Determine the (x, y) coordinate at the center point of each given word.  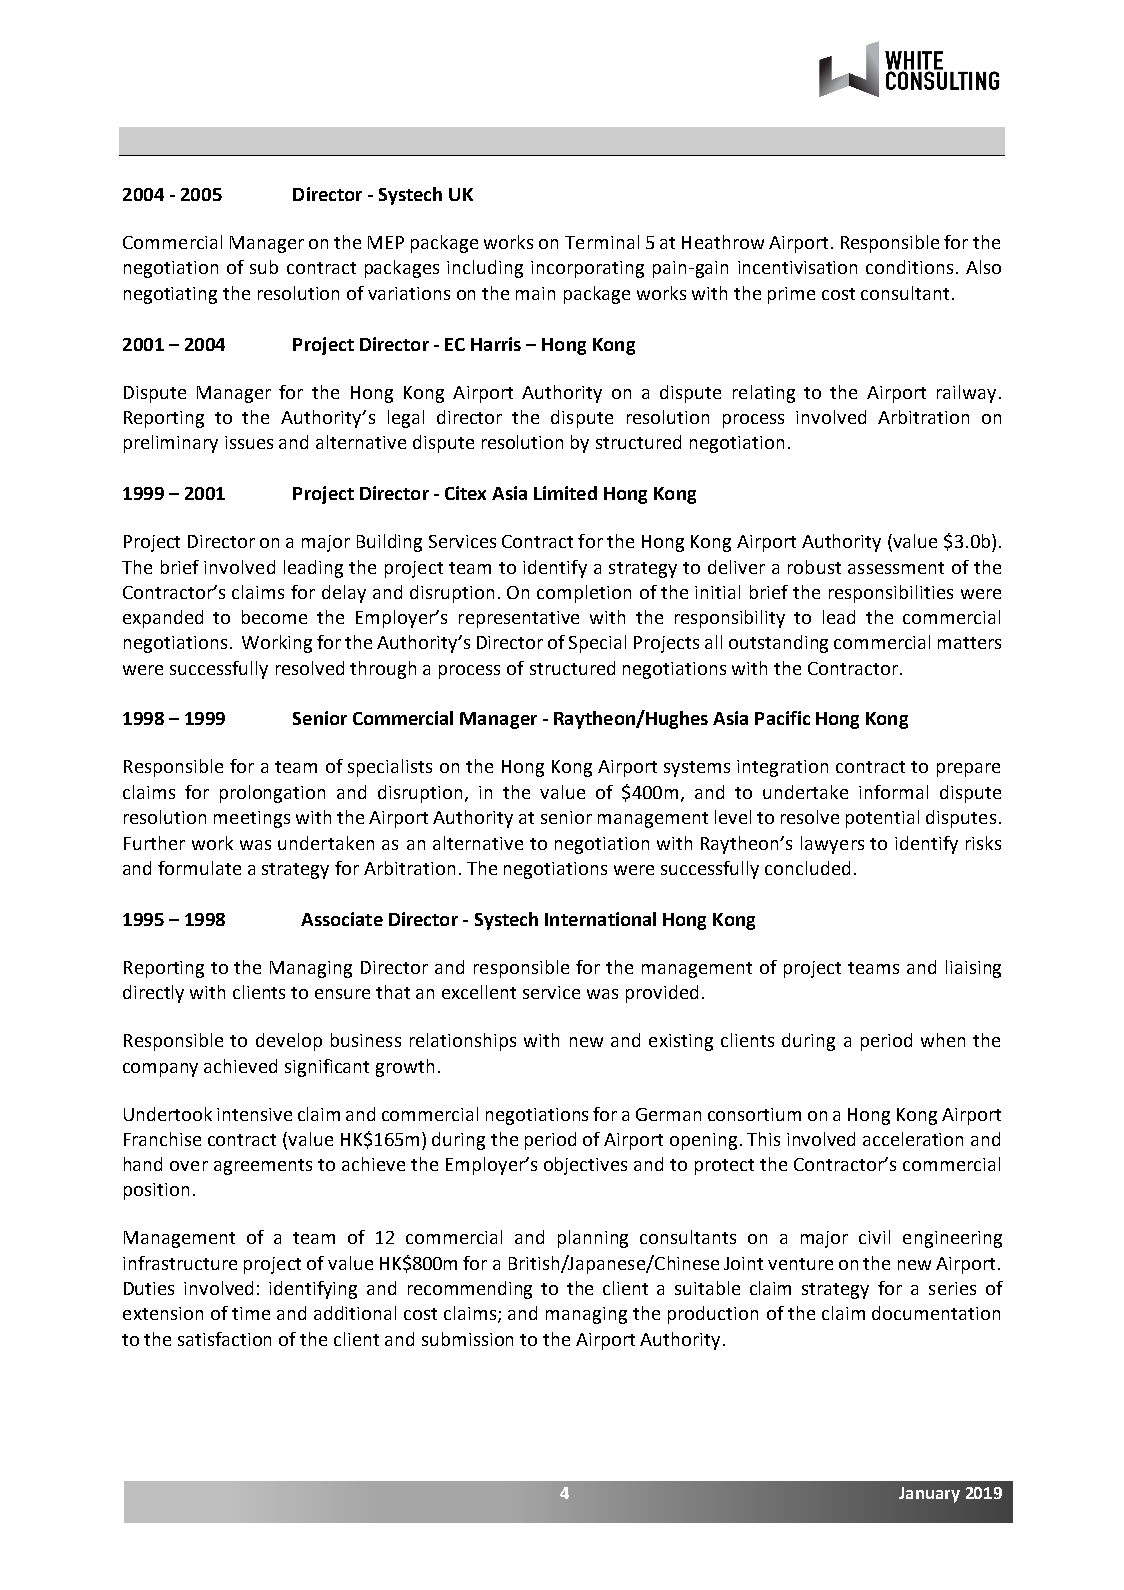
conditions (909, 267)
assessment (896, 568)
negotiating (170, 295)
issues (249, 442)
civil (874, 1237)
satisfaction (224, 1339)
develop (289, 1042)
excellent (479, 992)
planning (593, 1239)
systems (697, 769)
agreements (263, 1167)
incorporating (587, 269)
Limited (565, 493)
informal (893, 792)
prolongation (272, 794)
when (943, 1040)
